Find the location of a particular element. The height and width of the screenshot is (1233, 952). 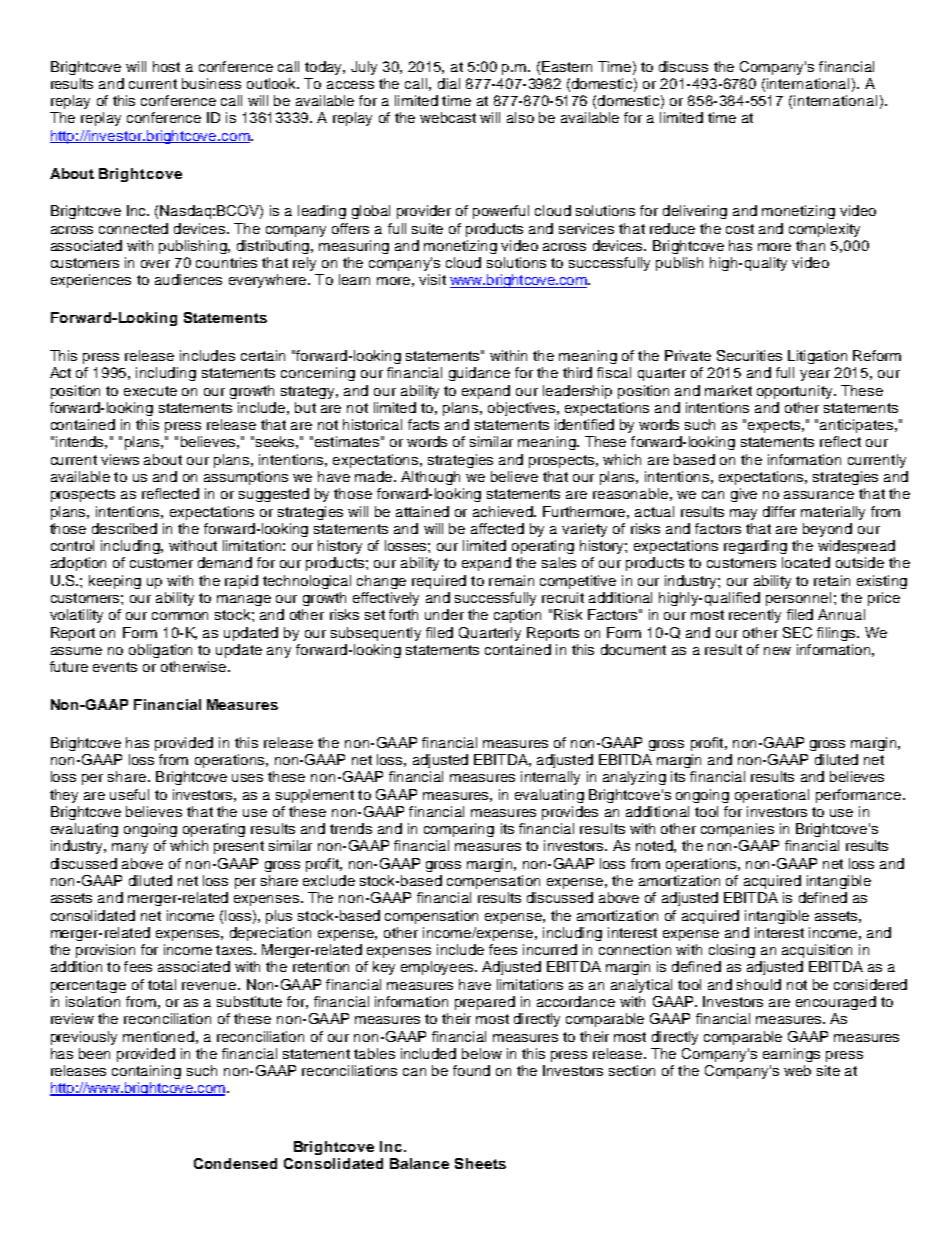

Sheets is located at coordinates (480, 1163).
